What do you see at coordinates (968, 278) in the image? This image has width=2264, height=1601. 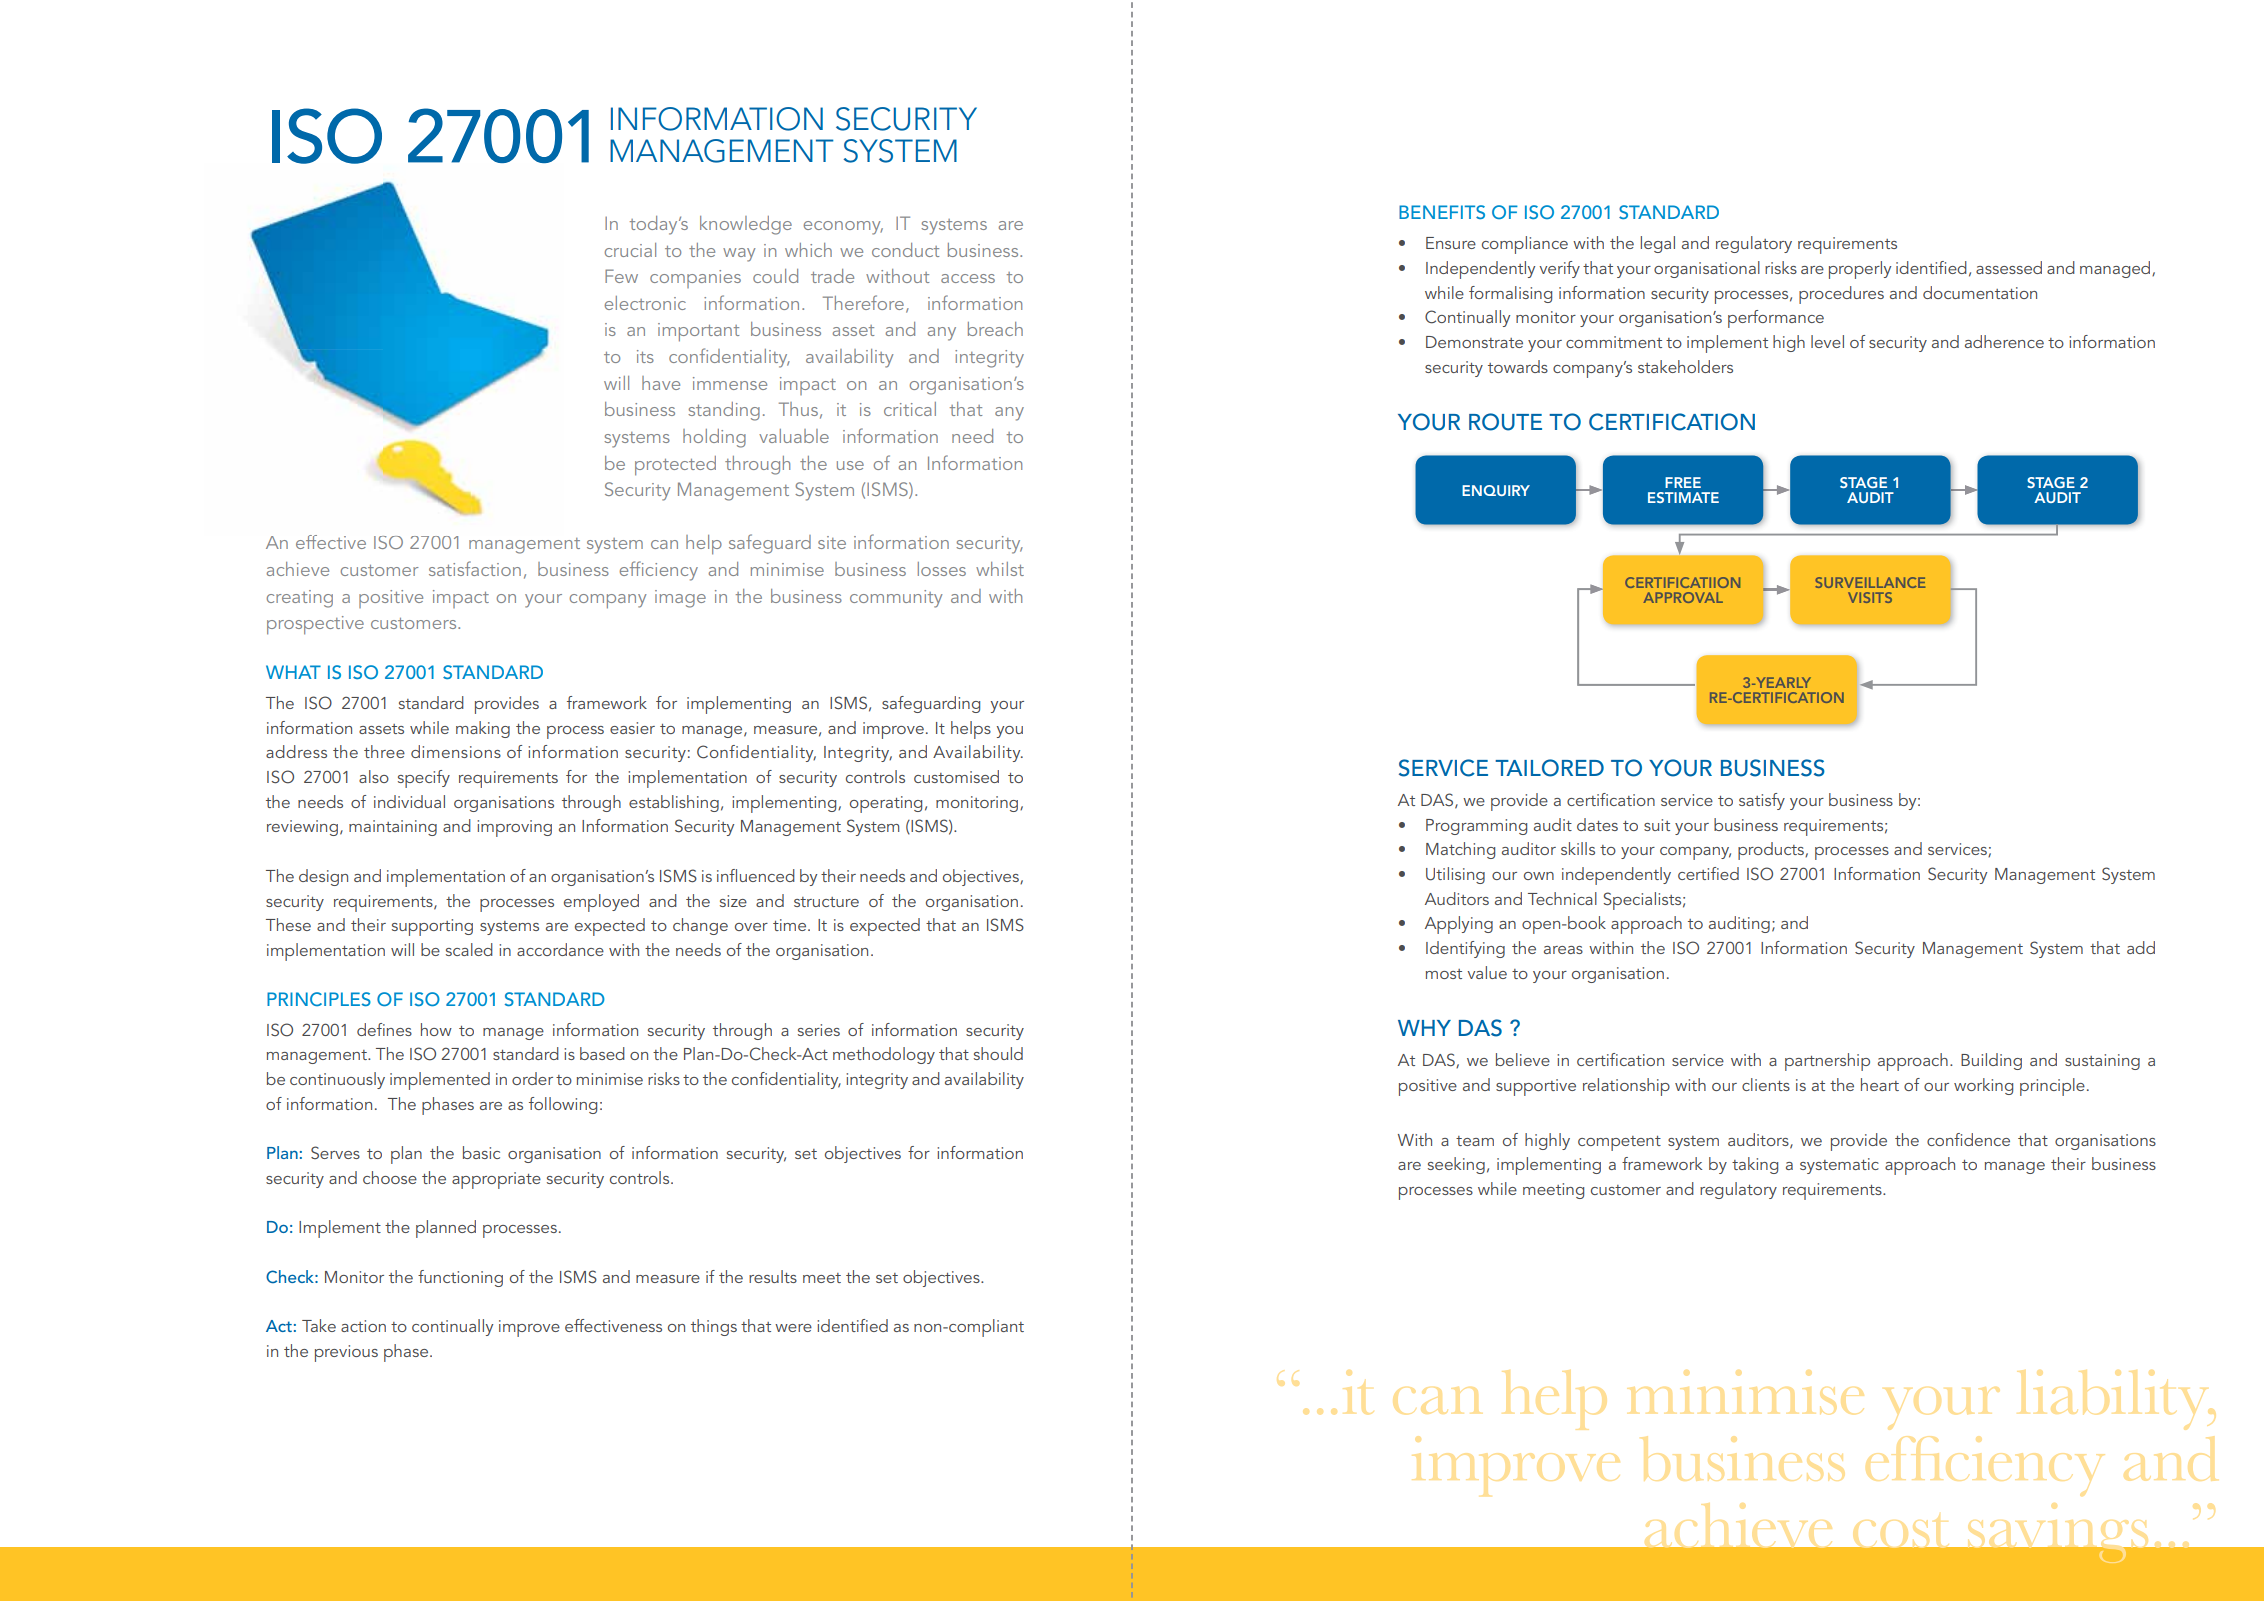 I see `access` at bounding box center [968, 278].
